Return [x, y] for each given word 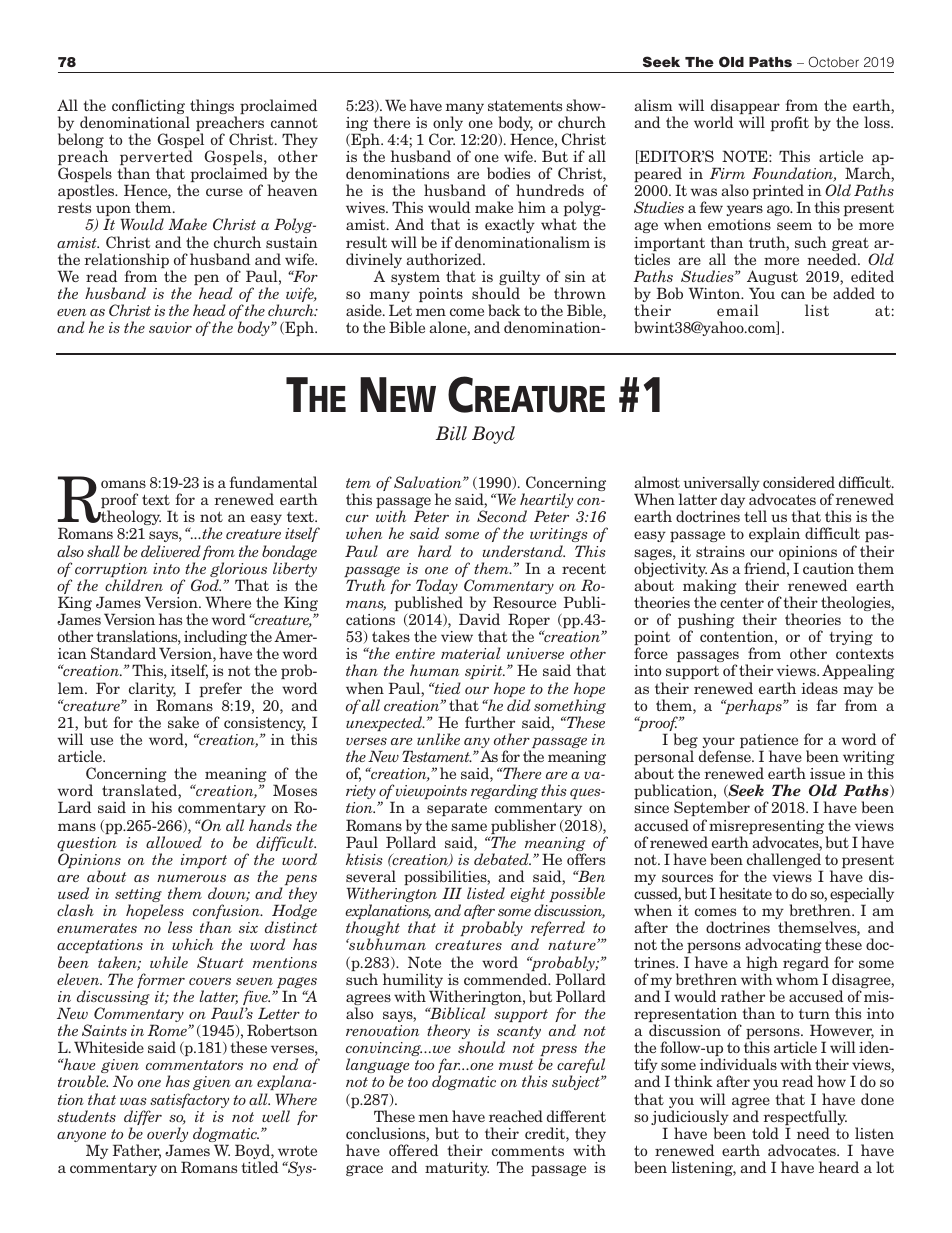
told [765, 1133]
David [479, 619]
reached [516, 1116]
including [215, 639]
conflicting [149, 108]
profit [789, 123]
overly [167, 1136]
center [742, 603]
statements [525, 105]
